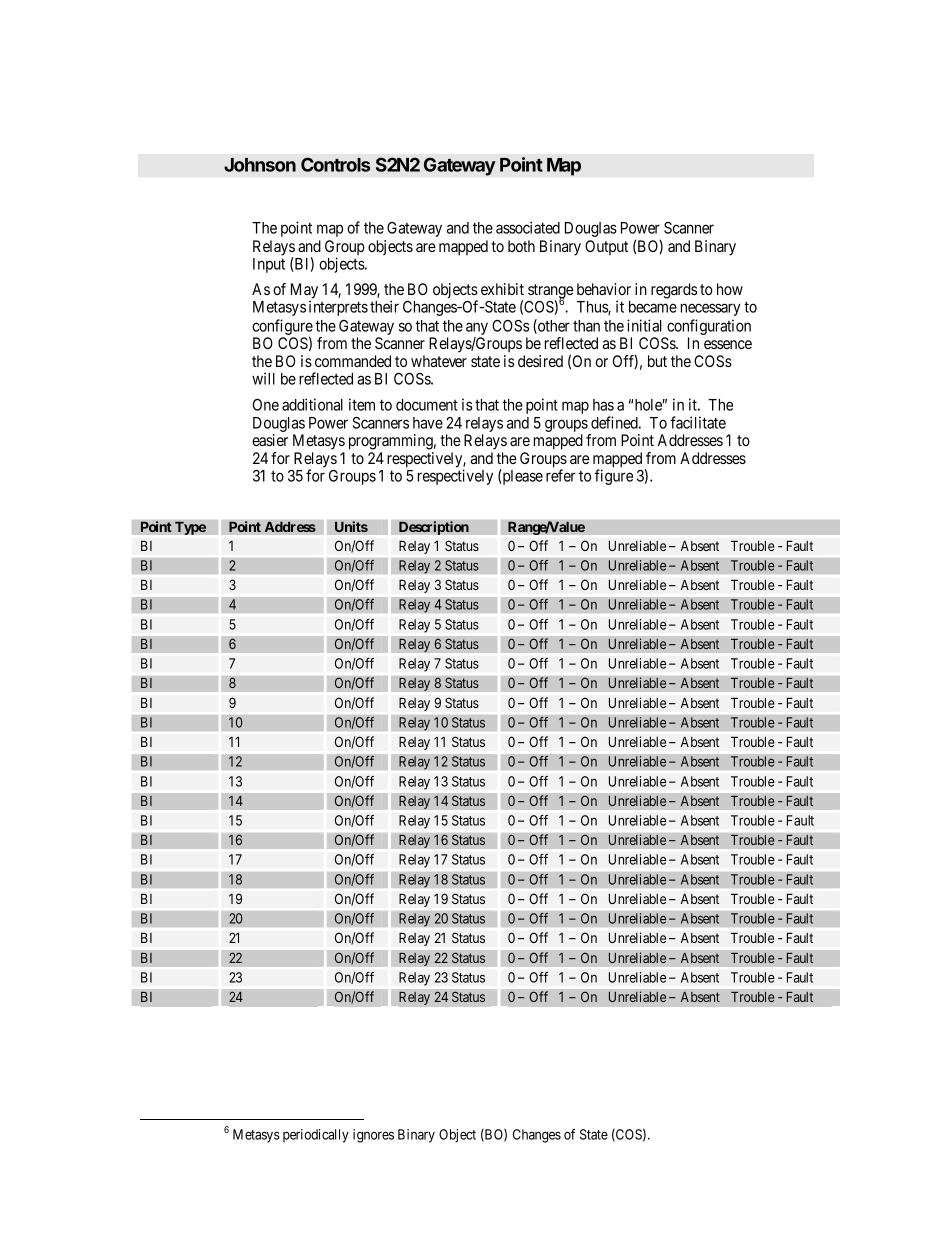 This screenshot has width=952, height=1233. Describe the element at coordinates (427, 405) in the screenshot. I see `document` at that location.
